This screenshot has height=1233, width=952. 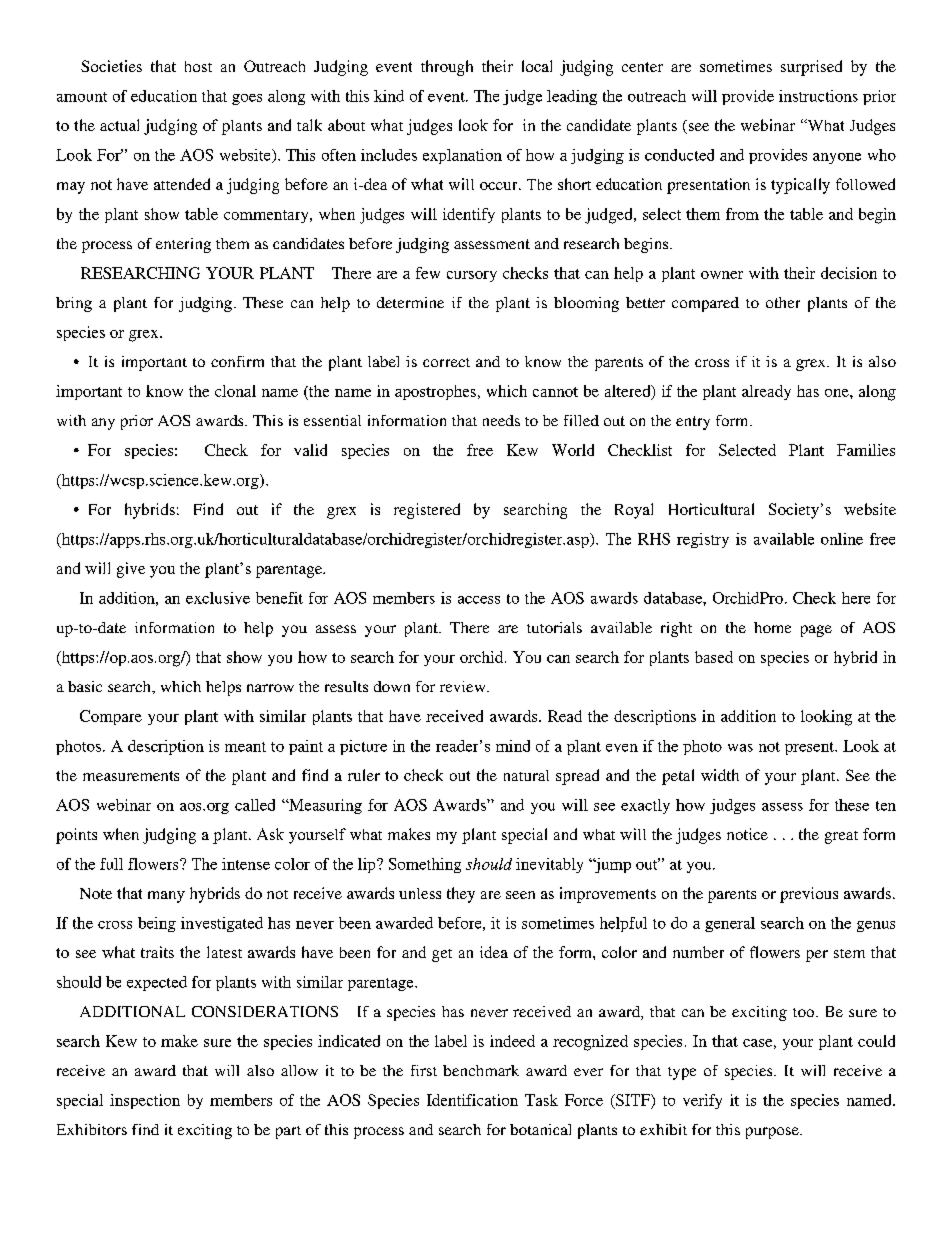 I want to click on many, so click(x=166, y=897).
